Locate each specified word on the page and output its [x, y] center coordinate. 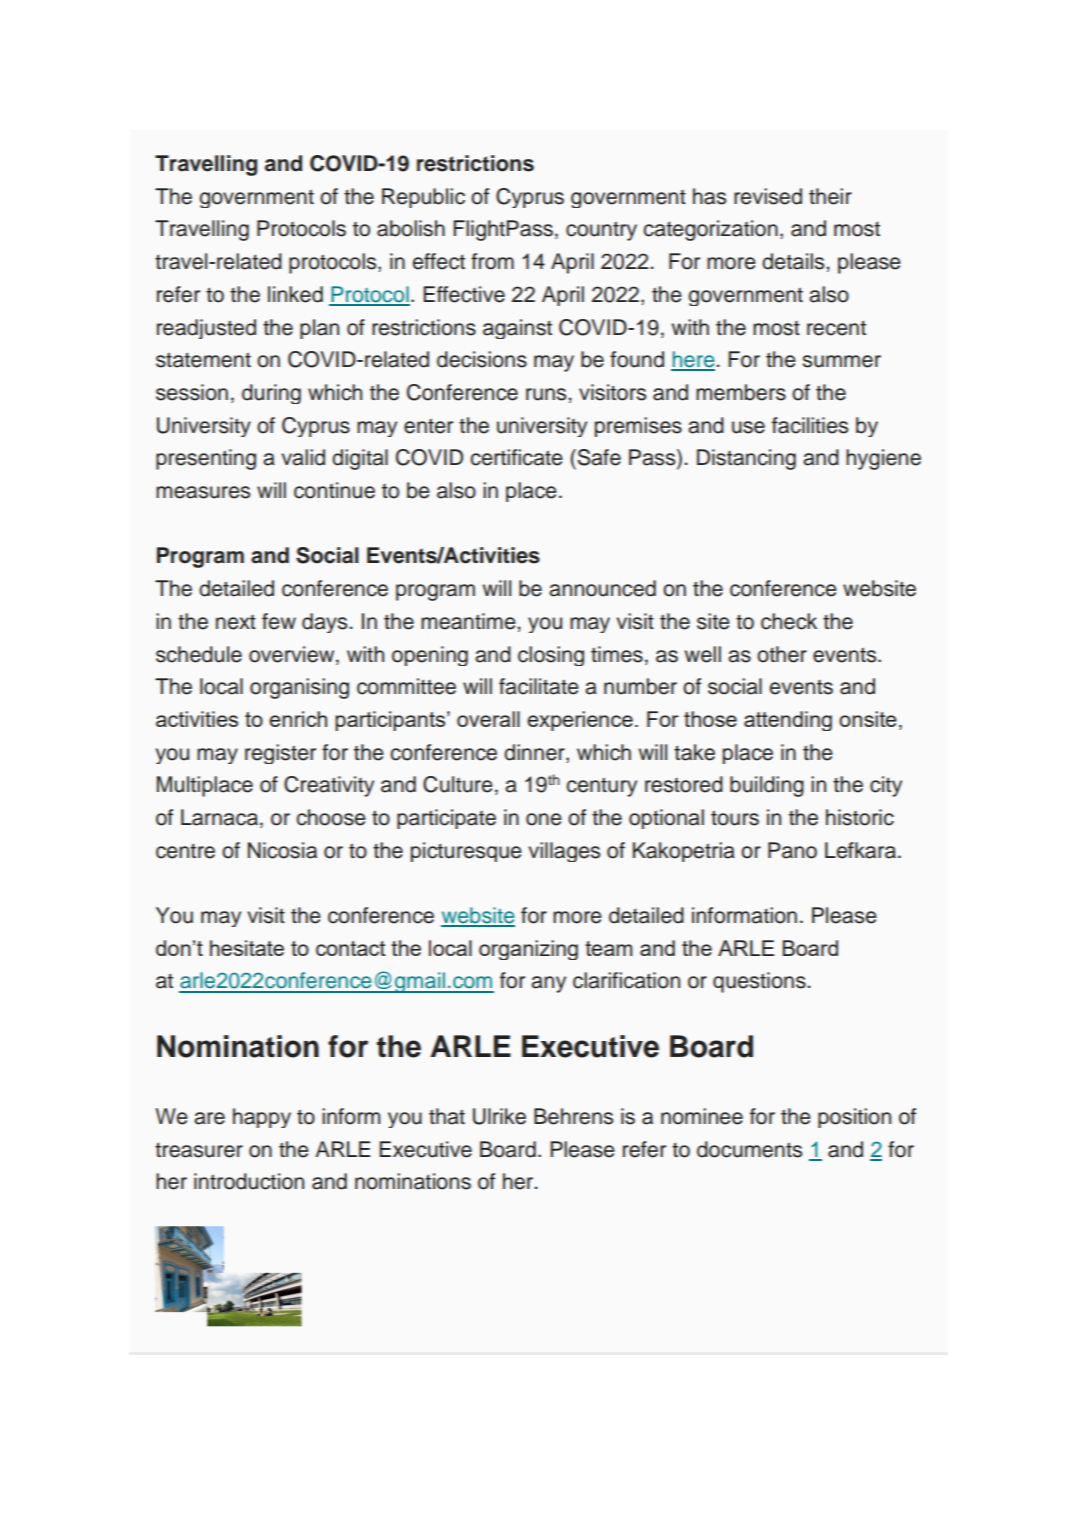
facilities [810, 425]
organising [299, 688]
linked [295, 294]
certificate [517, 457]
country [601, 231]
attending [788, 721]
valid [303, 457]
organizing [528, 950]
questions [759, 982]
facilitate [539, 686]
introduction [249, 1181]
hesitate [247, 948]
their [830, 196]
